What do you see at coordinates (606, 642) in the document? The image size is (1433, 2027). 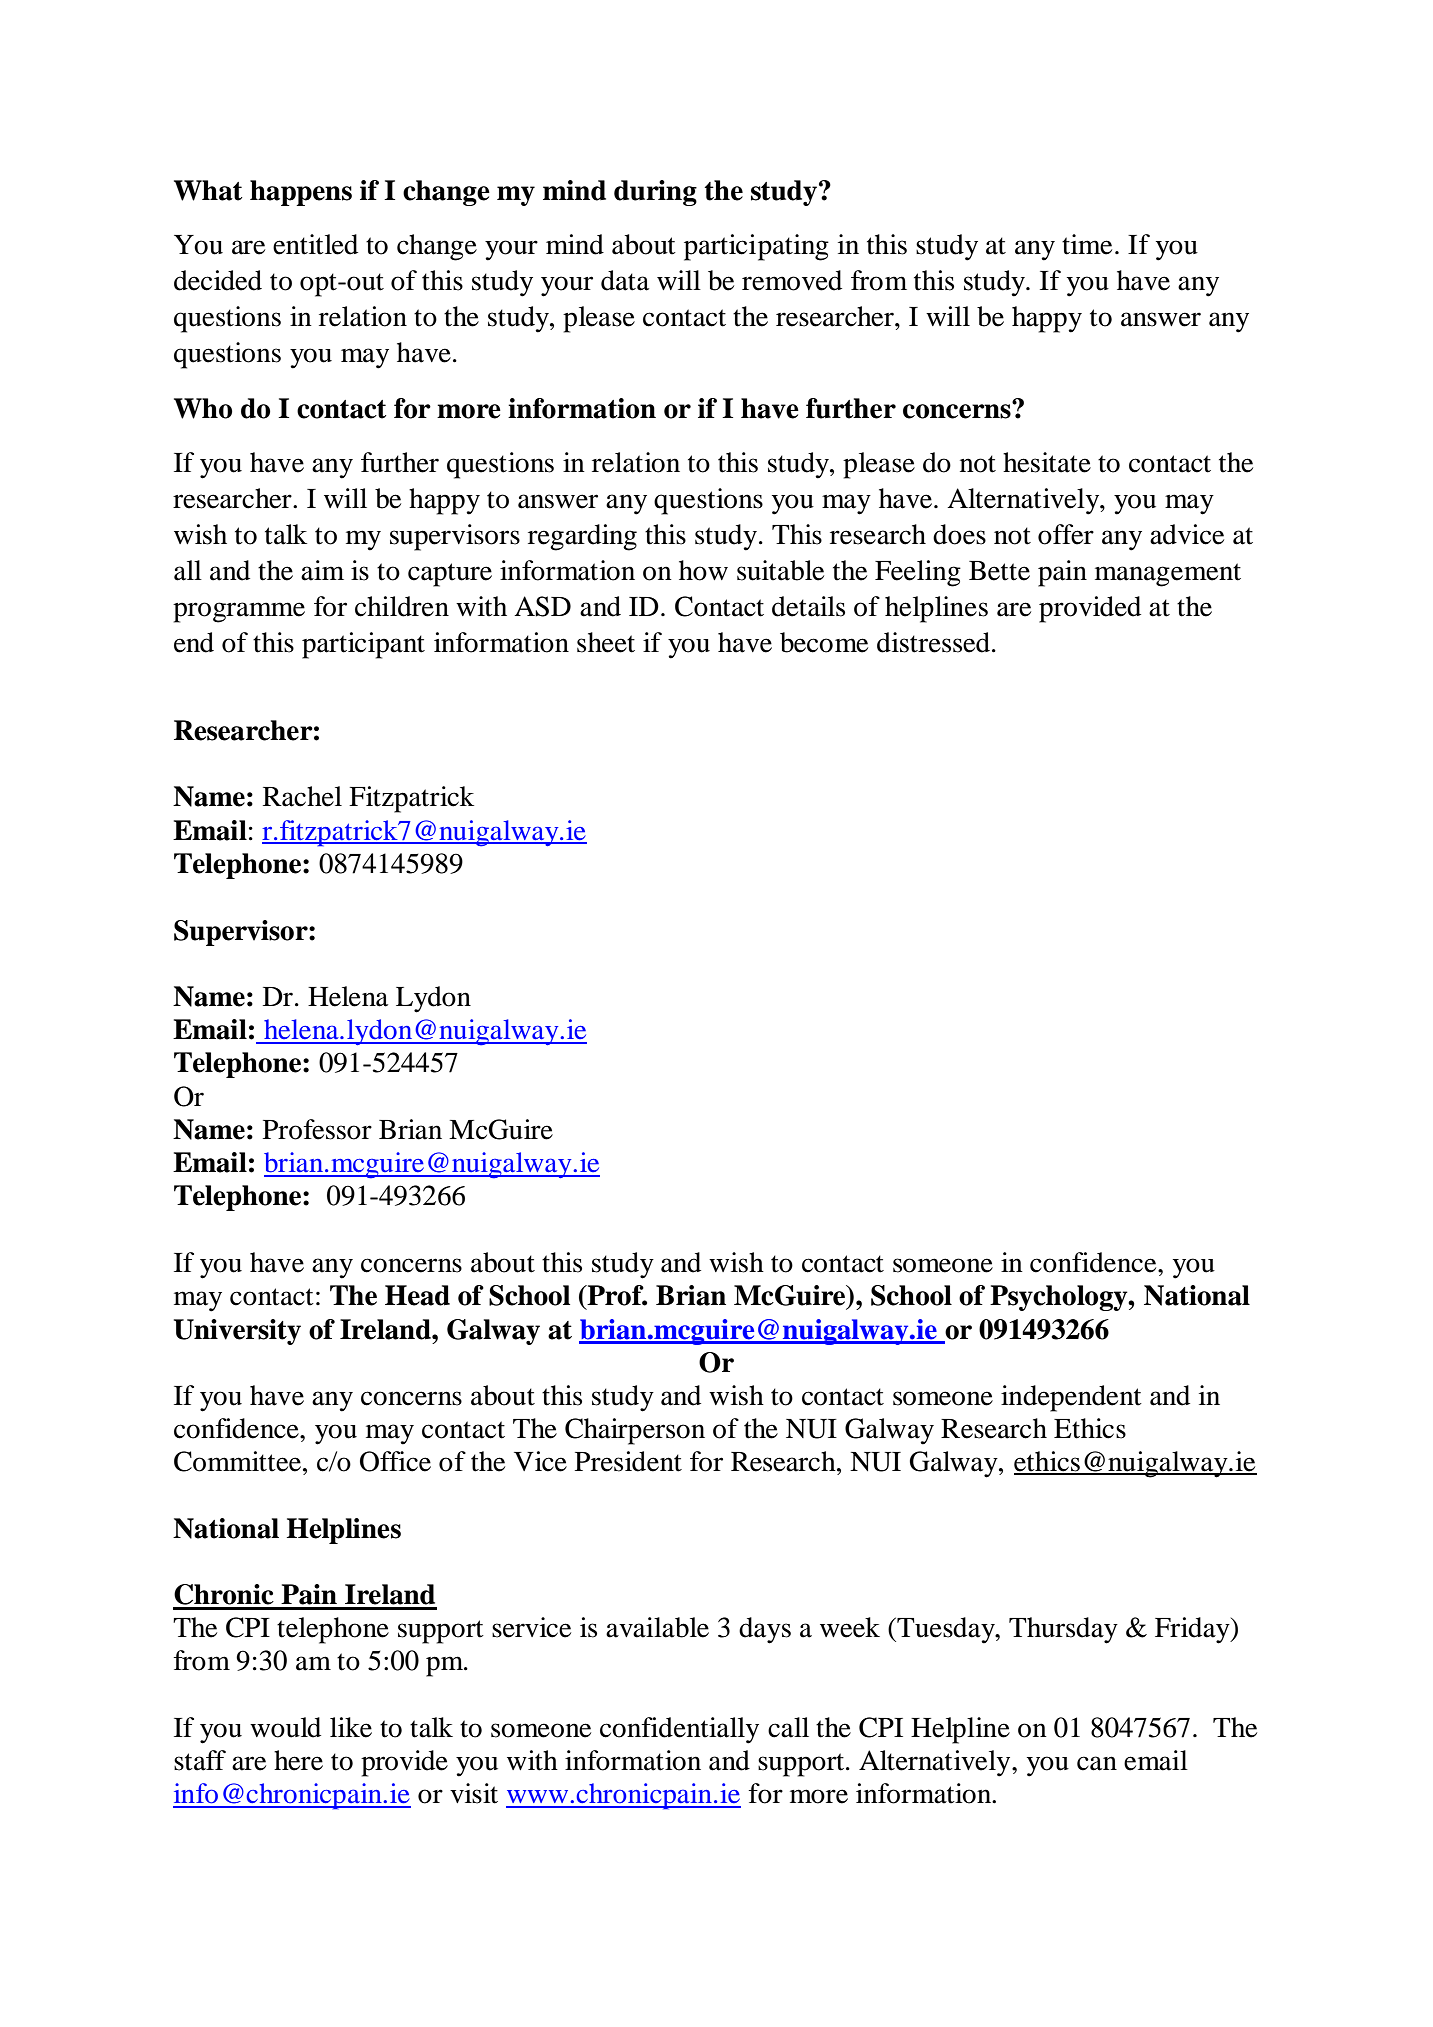 I see `sheet` at bounding box center [606, 642].
